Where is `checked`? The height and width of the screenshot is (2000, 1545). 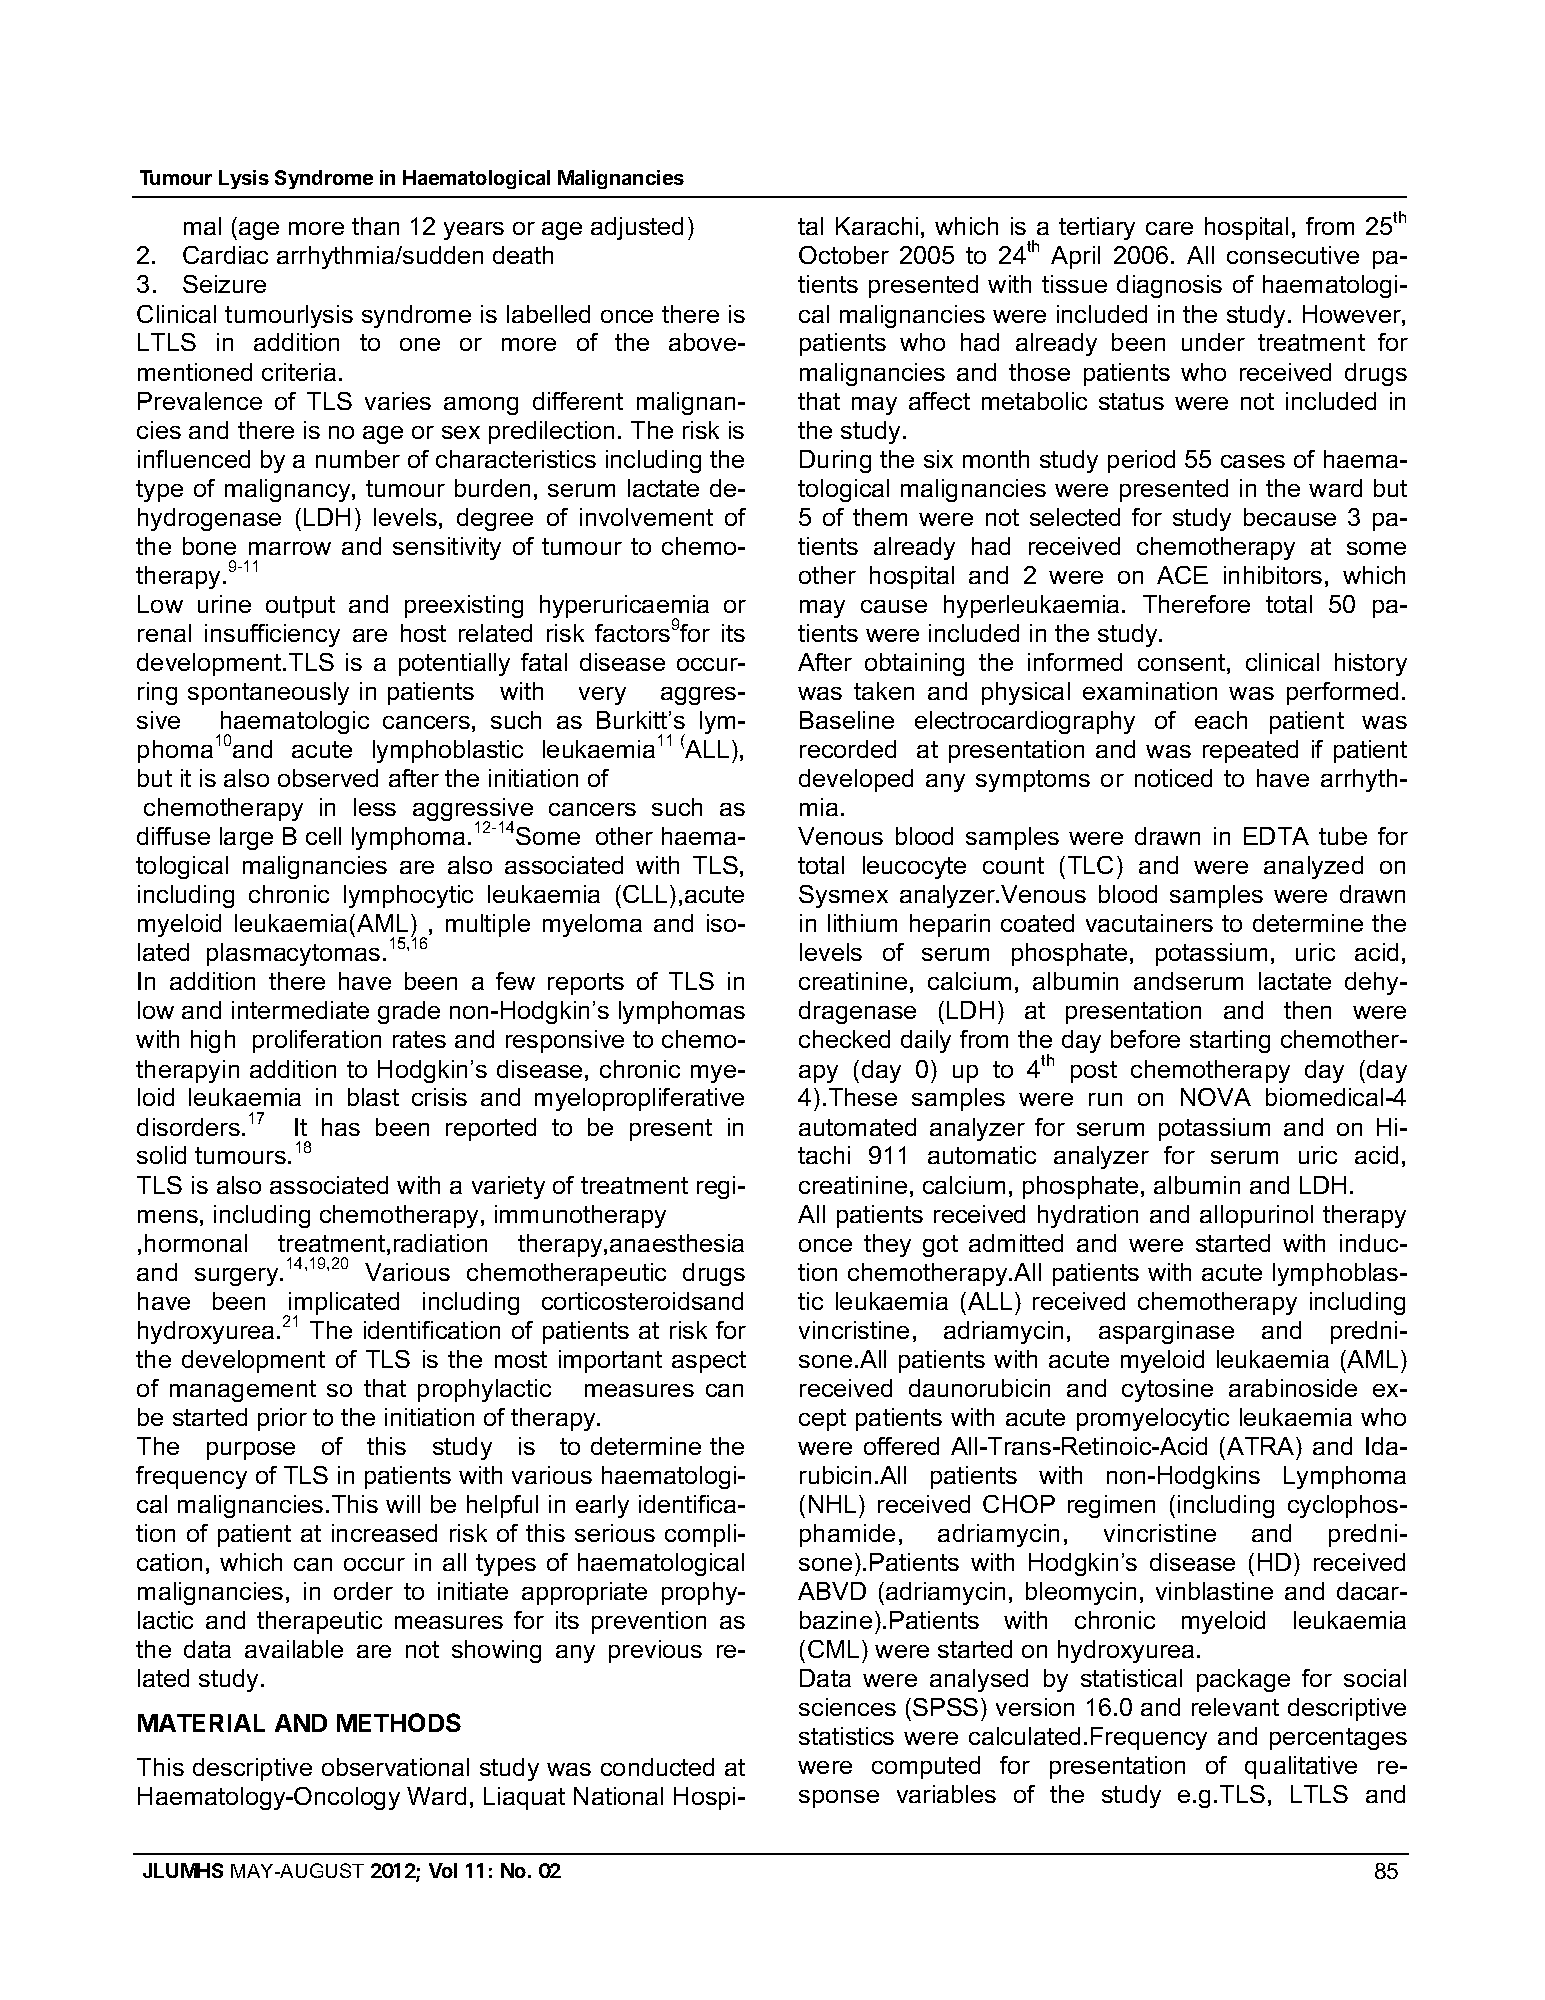 checked is located at coordinates (844, 1039).
